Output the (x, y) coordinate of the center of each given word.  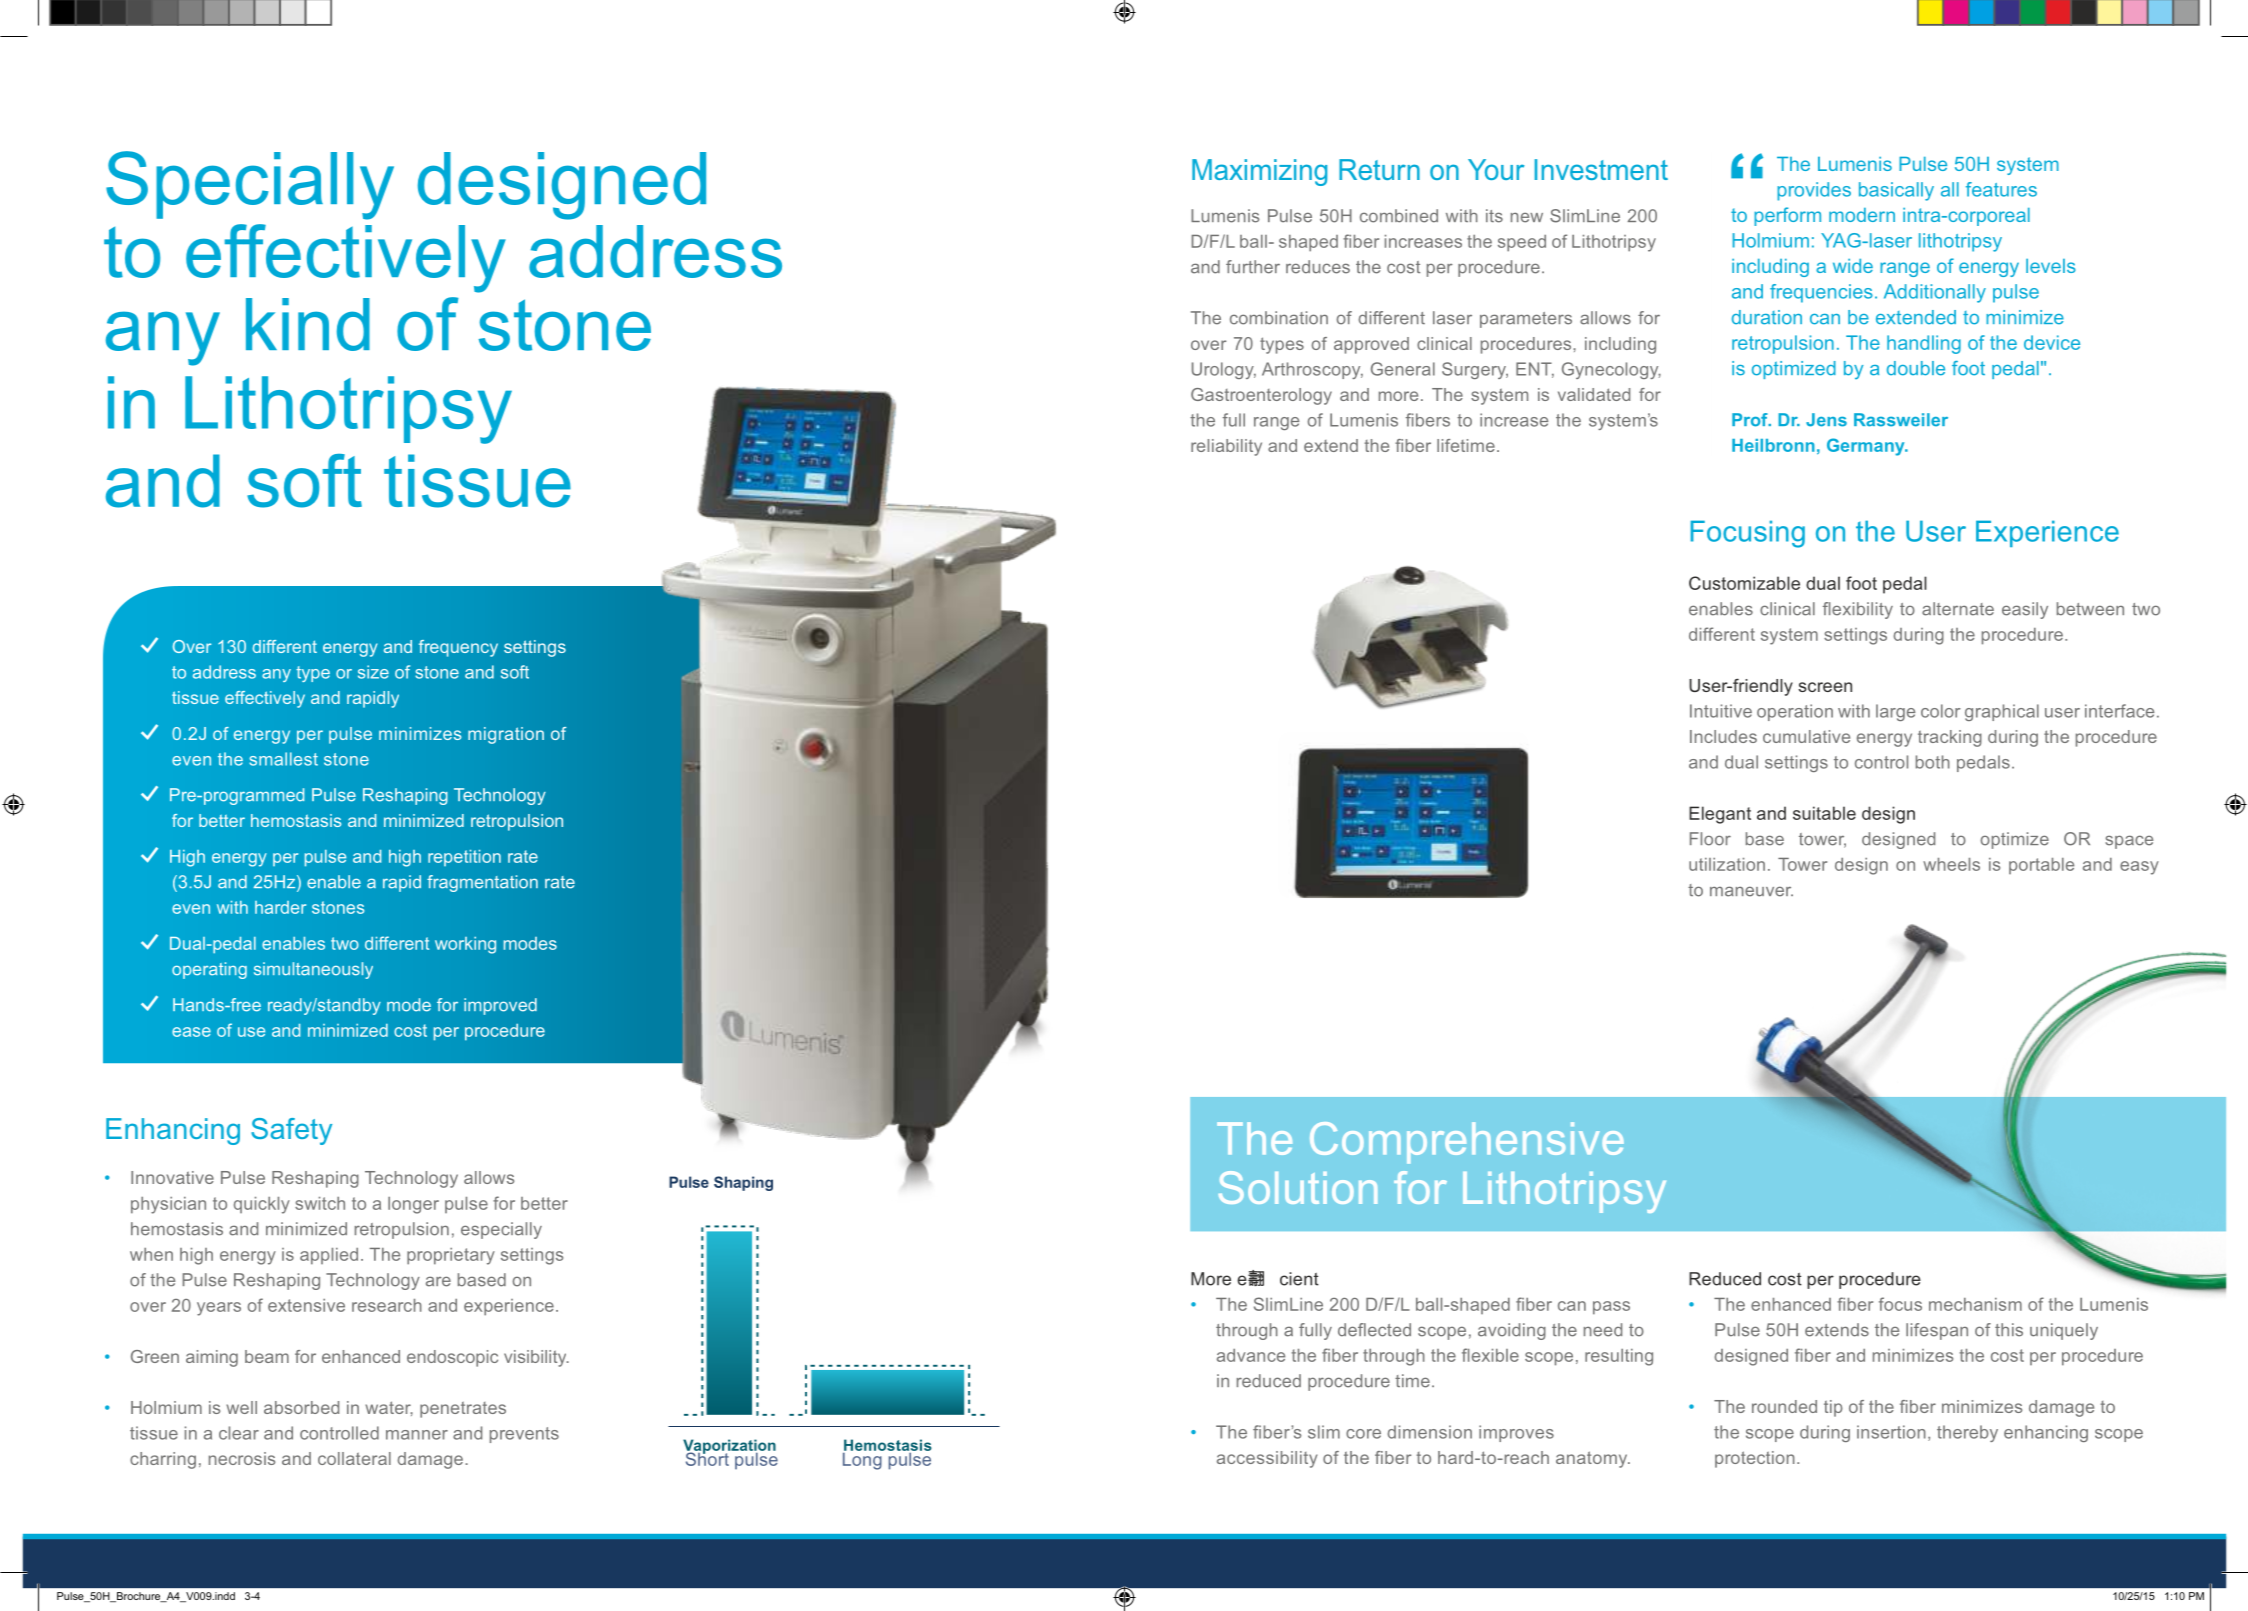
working (465, 945)
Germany (1867, 447)
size (373, 672)
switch (320, 1203)
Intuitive (1721, 711)
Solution (1298, 1187)
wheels (1951, 864)
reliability (1226, 447)
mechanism (1975, 1304)
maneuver (1751, 891)
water (389, 1408)
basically (1896, 191)
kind (308, 324)
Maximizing (1259, 172)
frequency (458, 648)
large (1895, 712)
